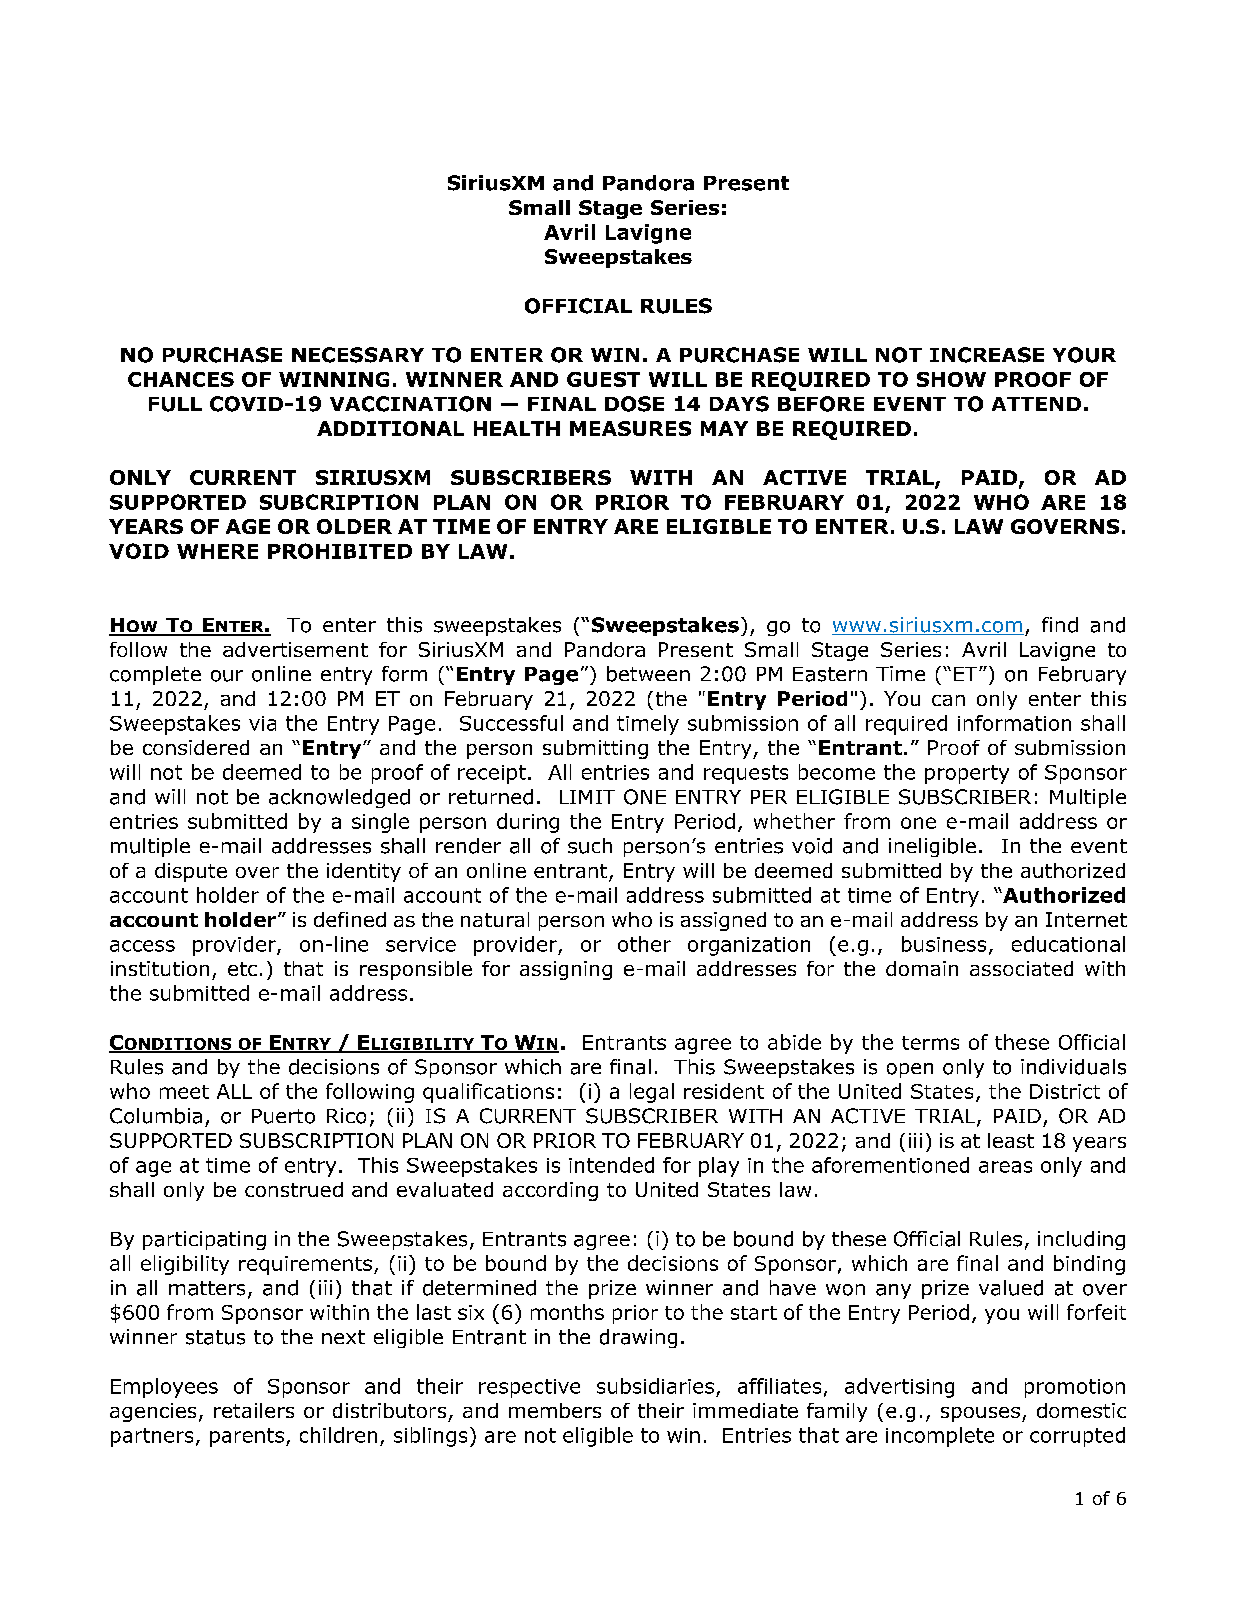  What do you see at coordinates (254, 1410) in the image?
I see `retailers` at bounding box center [254, 1410].
